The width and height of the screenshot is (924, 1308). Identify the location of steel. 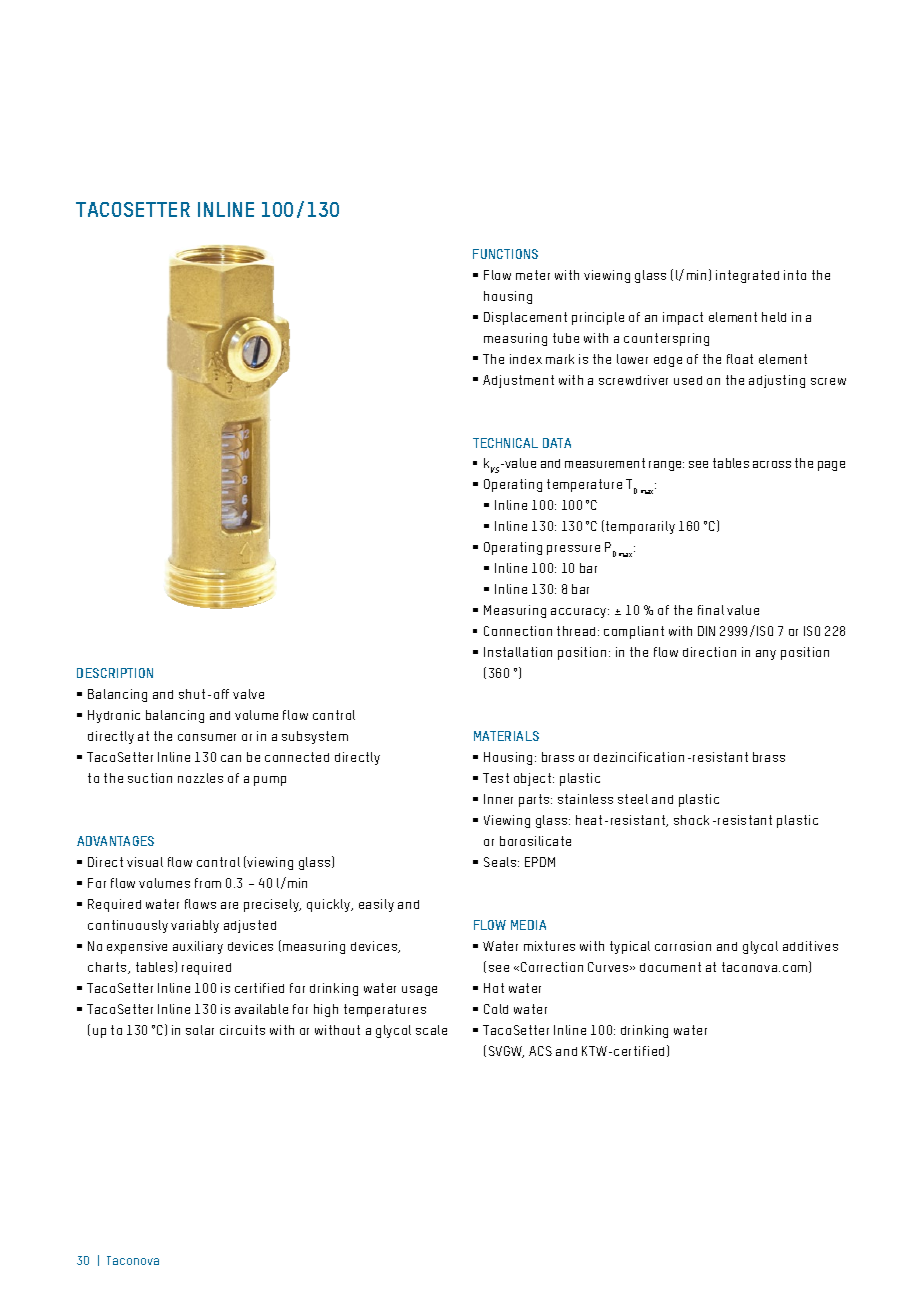
(633, 799).
